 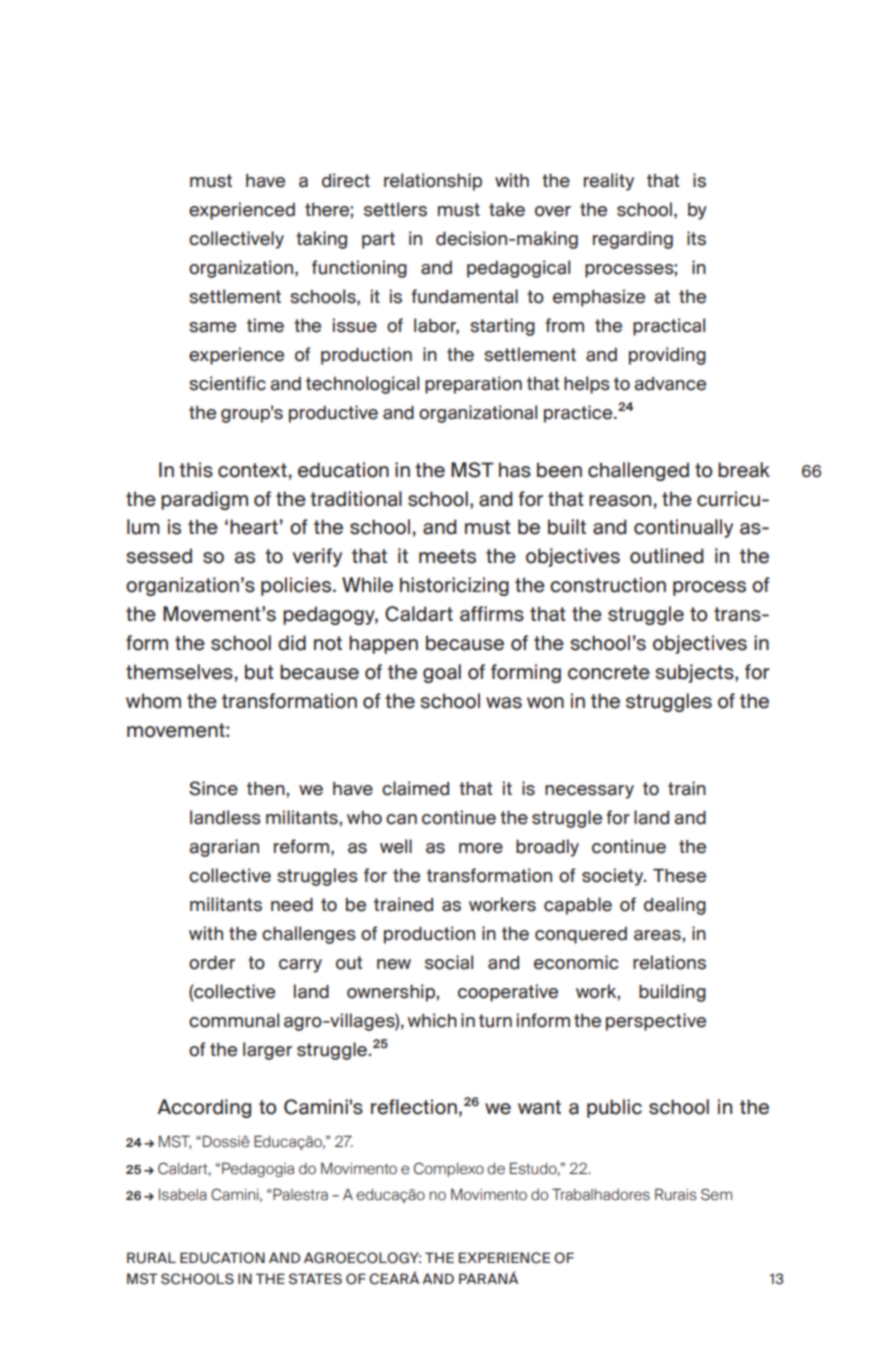 I want to click on meets, so click(x=447, y=556).
